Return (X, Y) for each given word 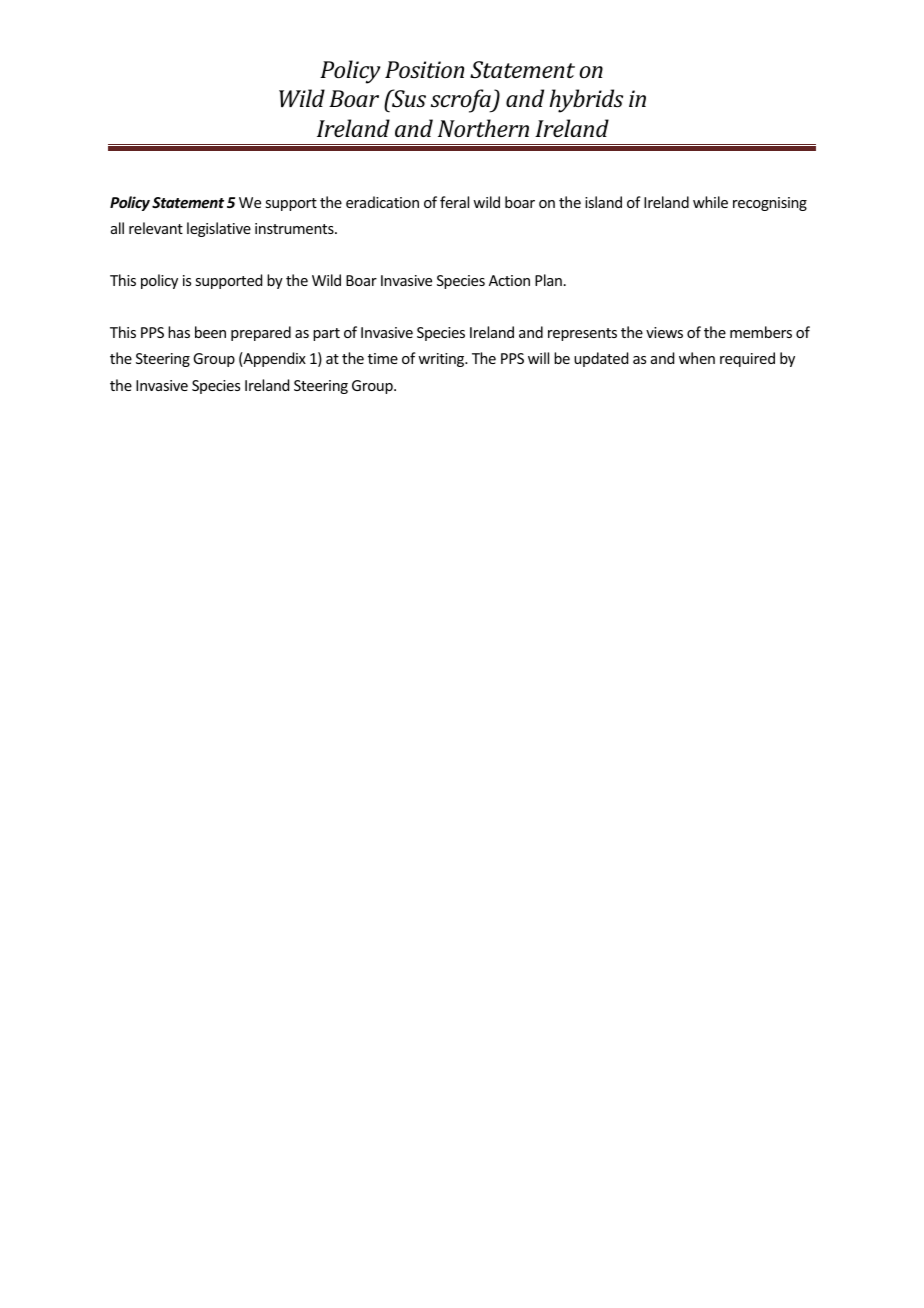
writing (442, 360)
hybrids (586, 101)
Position (424, 69)
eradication (382, 202)
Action (509, 280)
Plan (548, 280)
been (210, 332)
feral (454, 202)
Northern (483, 128)
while (710, 202)
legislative (219, 229)
